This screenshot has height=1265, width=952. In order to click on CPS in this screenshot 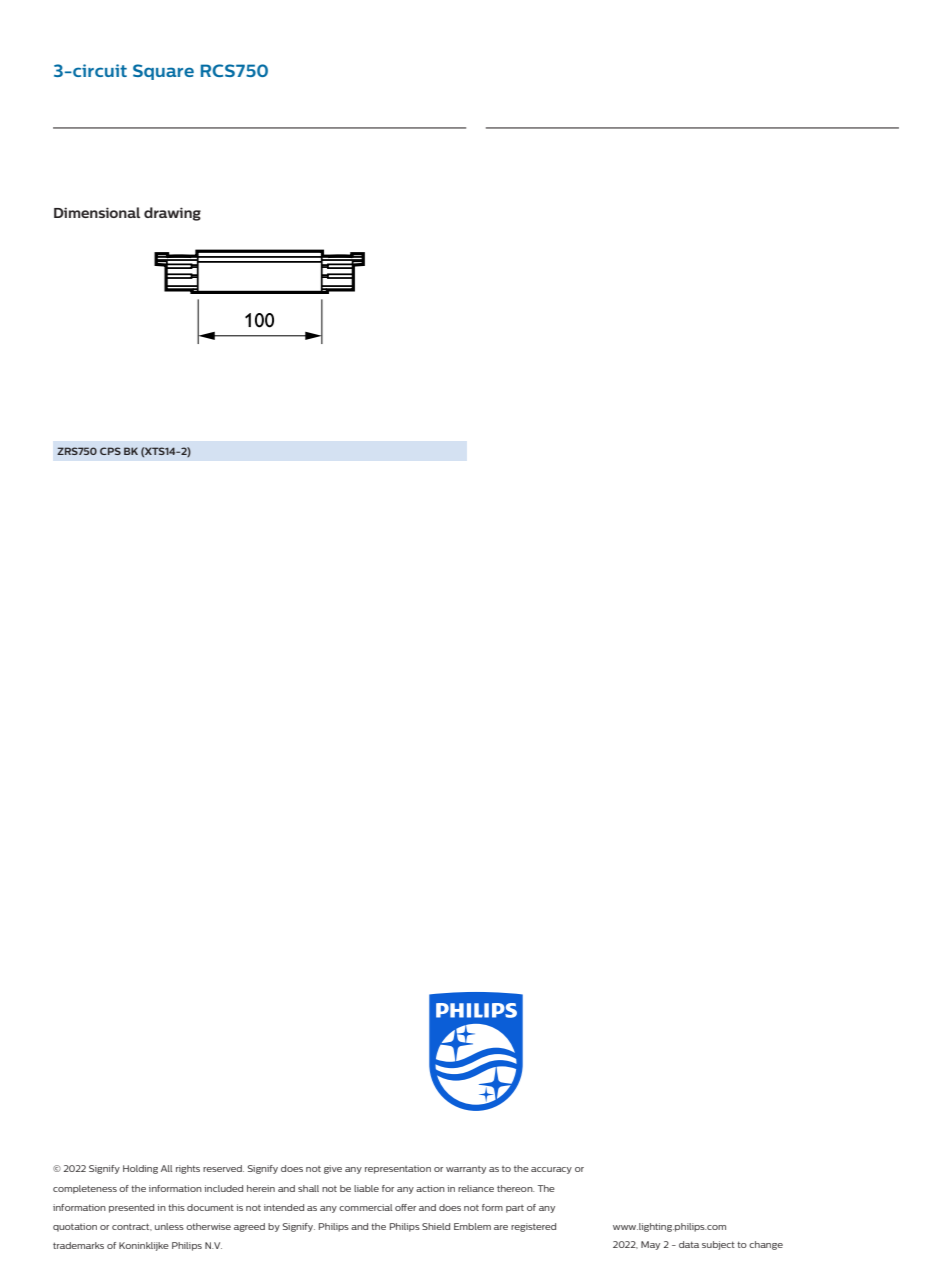, I will do `click(110, 451)`.
